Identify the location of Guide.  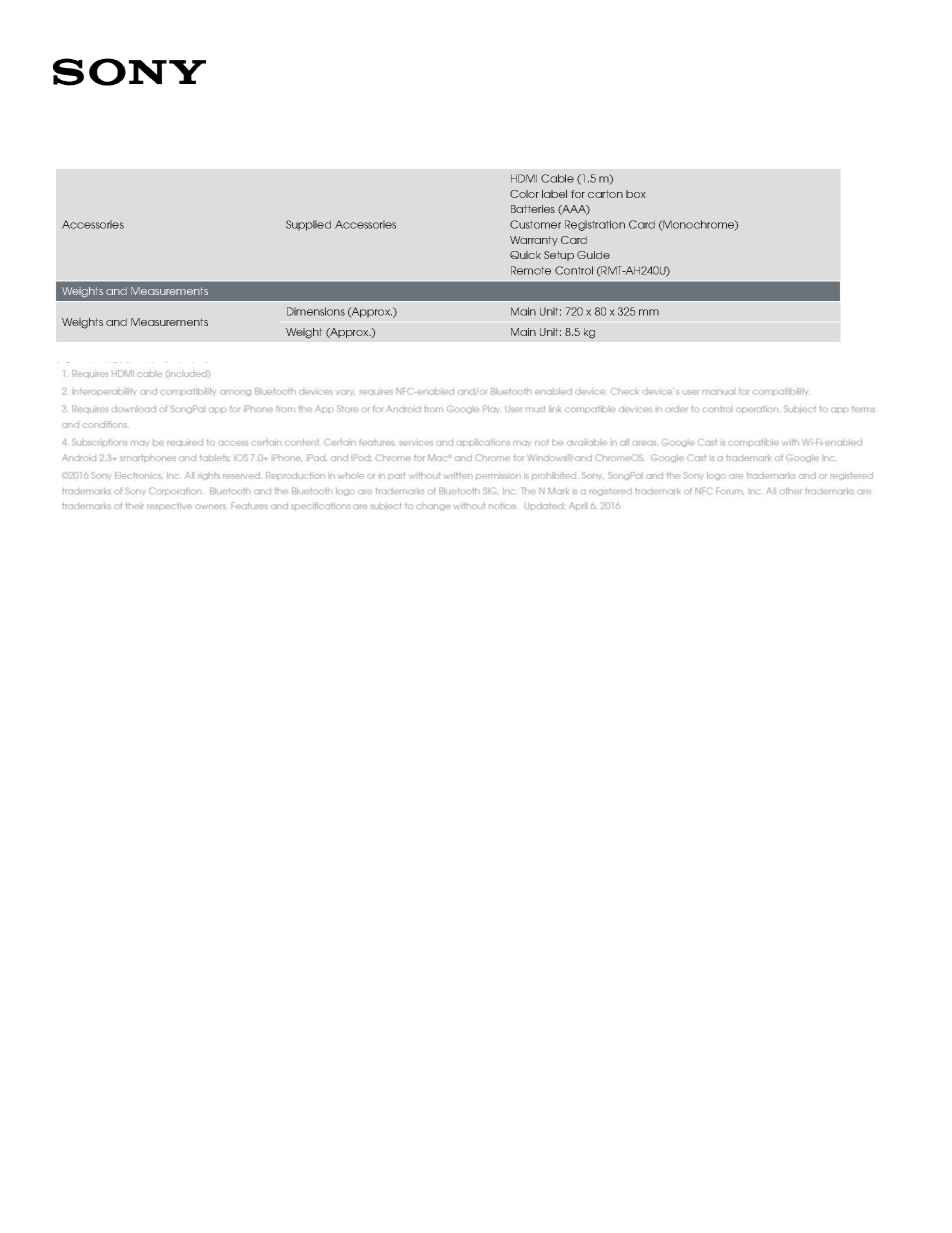
(593, 255).
